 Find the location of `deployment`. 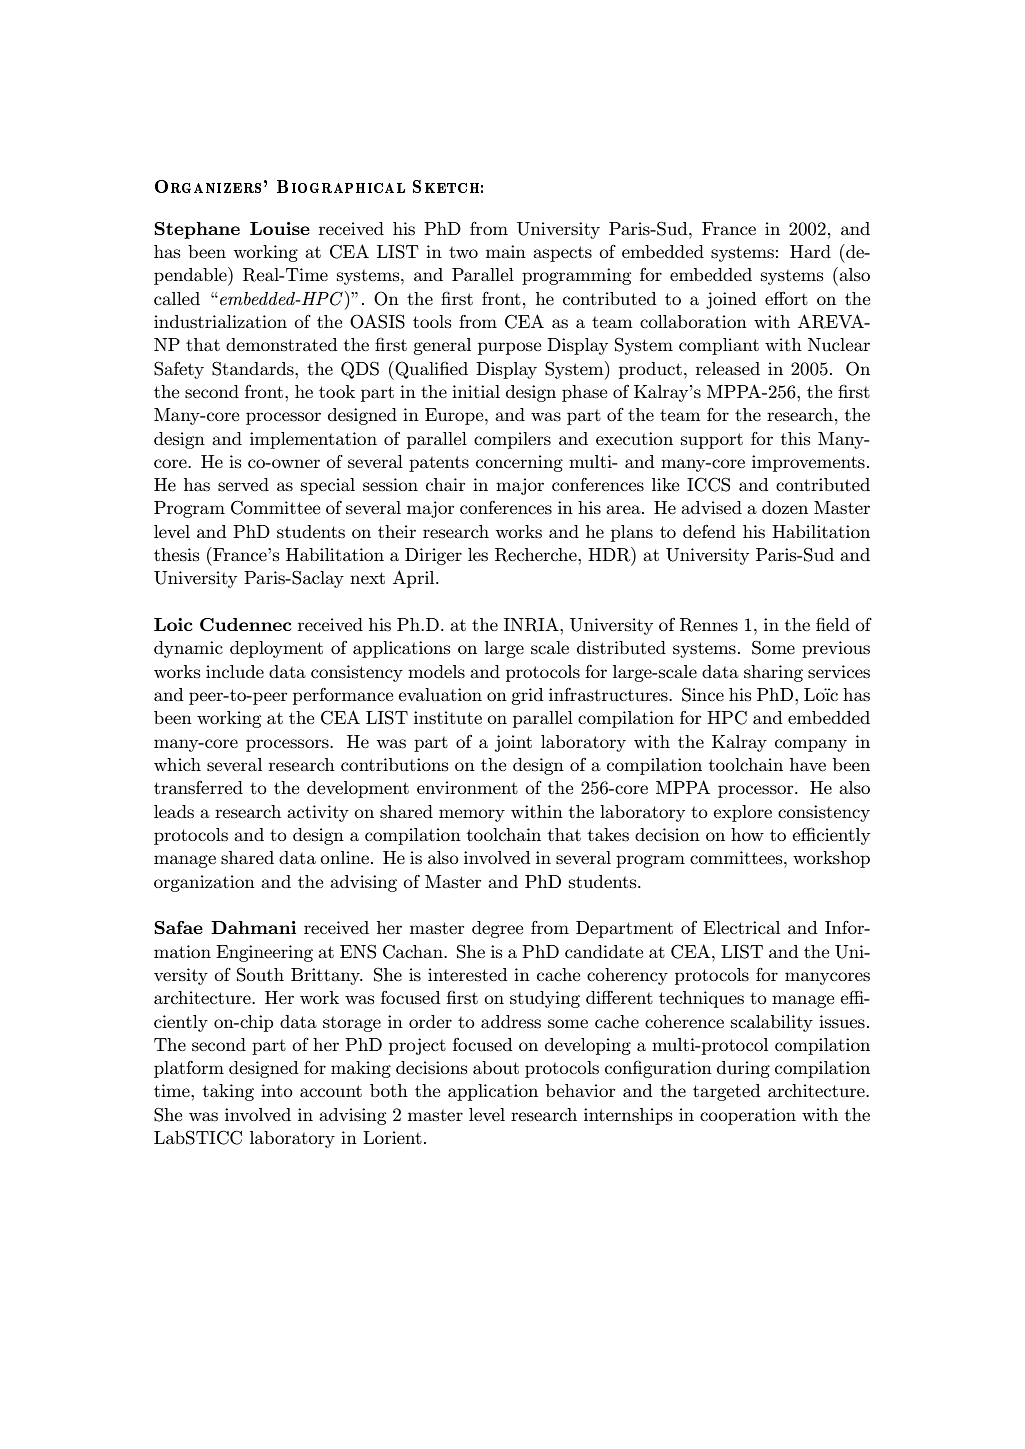

deployment is located at coordinates (276, 649).
